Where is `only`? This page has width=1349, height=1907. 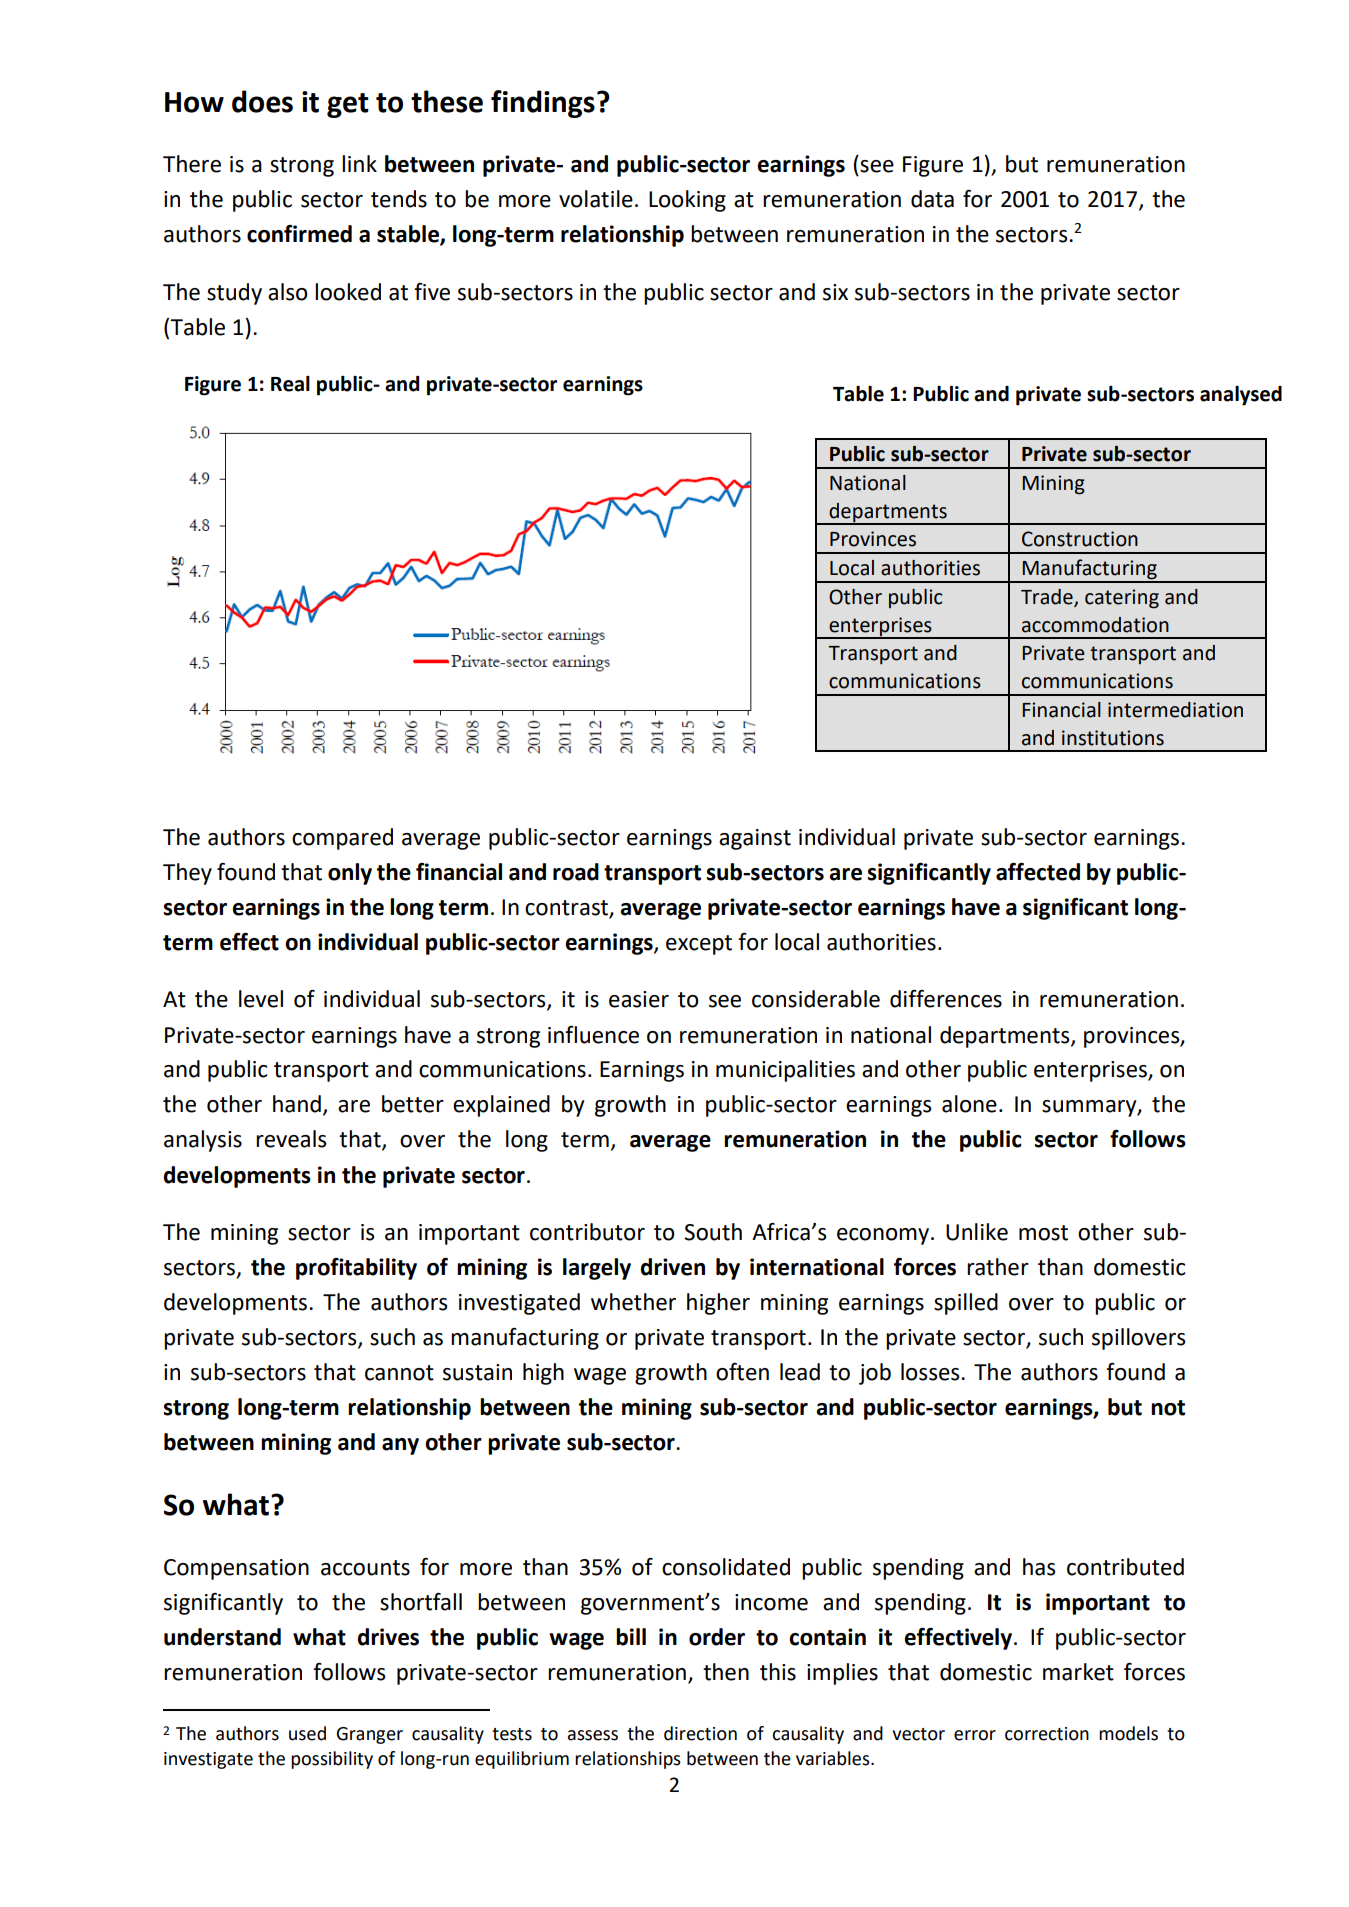 only is located at coordinates (350, 874).
